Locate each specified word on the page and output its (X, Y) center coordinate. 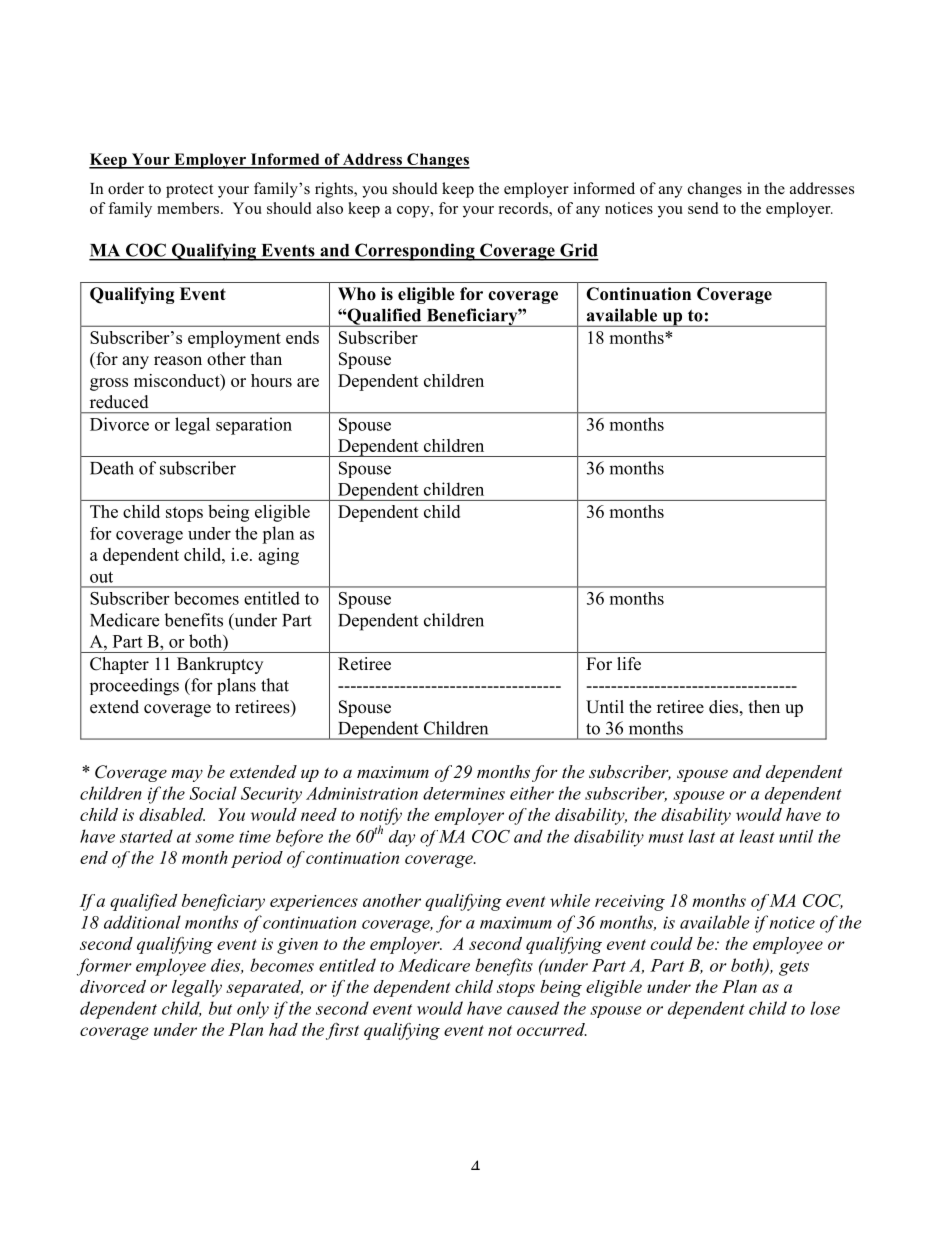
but (220, 1008)
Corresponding (415, 252)
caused (533, 1008)
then (764, 707)
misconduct (178, 380)
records (524, 208)
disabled (172, 814)
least (757, 836)
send (703, 208)
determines (464, 793)
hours (271, 380)
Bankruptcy (220, 665)
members (188, 208)
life (629, 664)
